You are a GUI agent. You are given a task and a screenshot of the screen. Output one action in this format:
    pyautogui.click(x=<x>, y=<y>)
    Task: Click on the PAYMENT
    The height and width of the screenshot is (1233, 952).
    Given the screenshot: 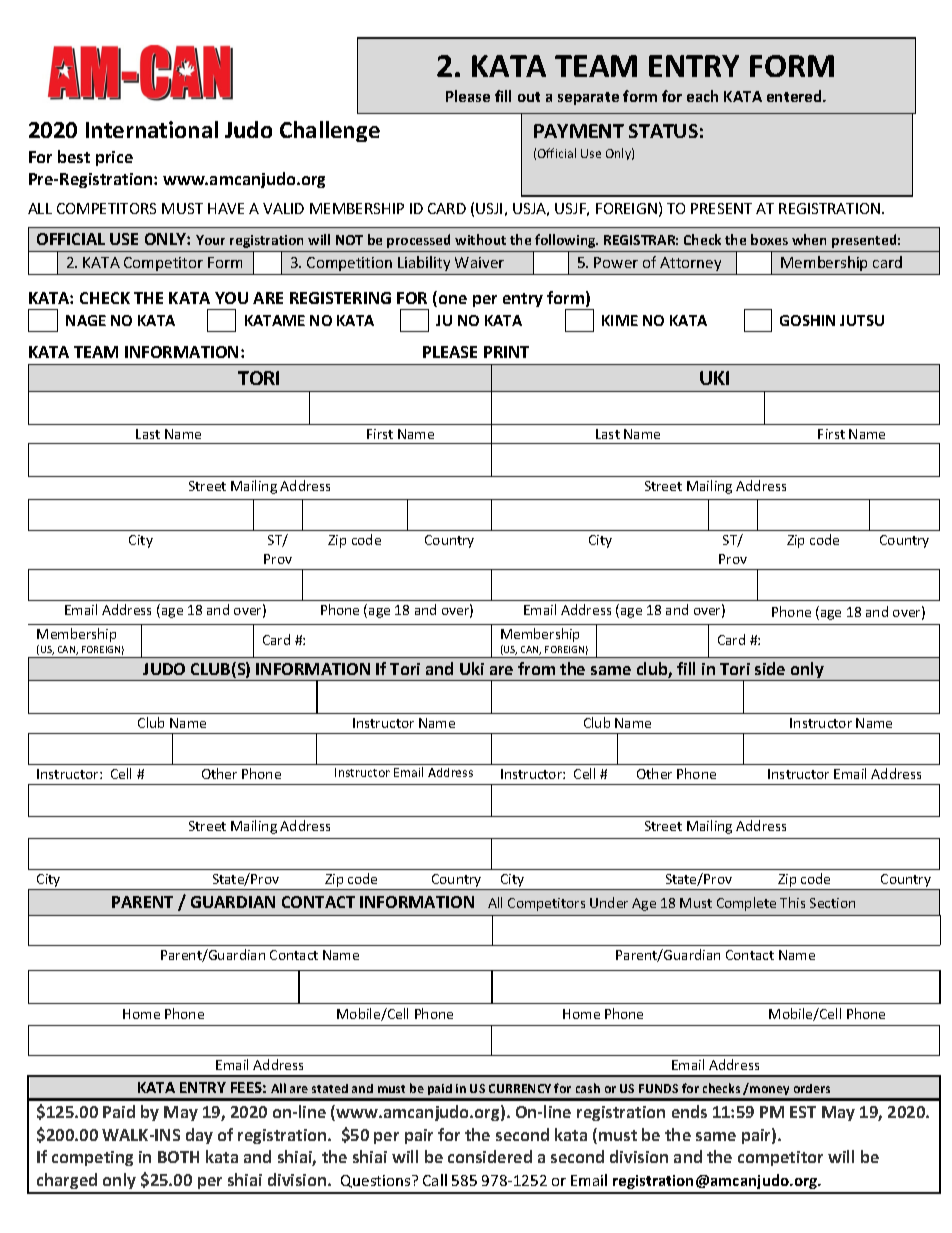 What is the action you would take?
    pyautogui.click(x=579, y=131)
